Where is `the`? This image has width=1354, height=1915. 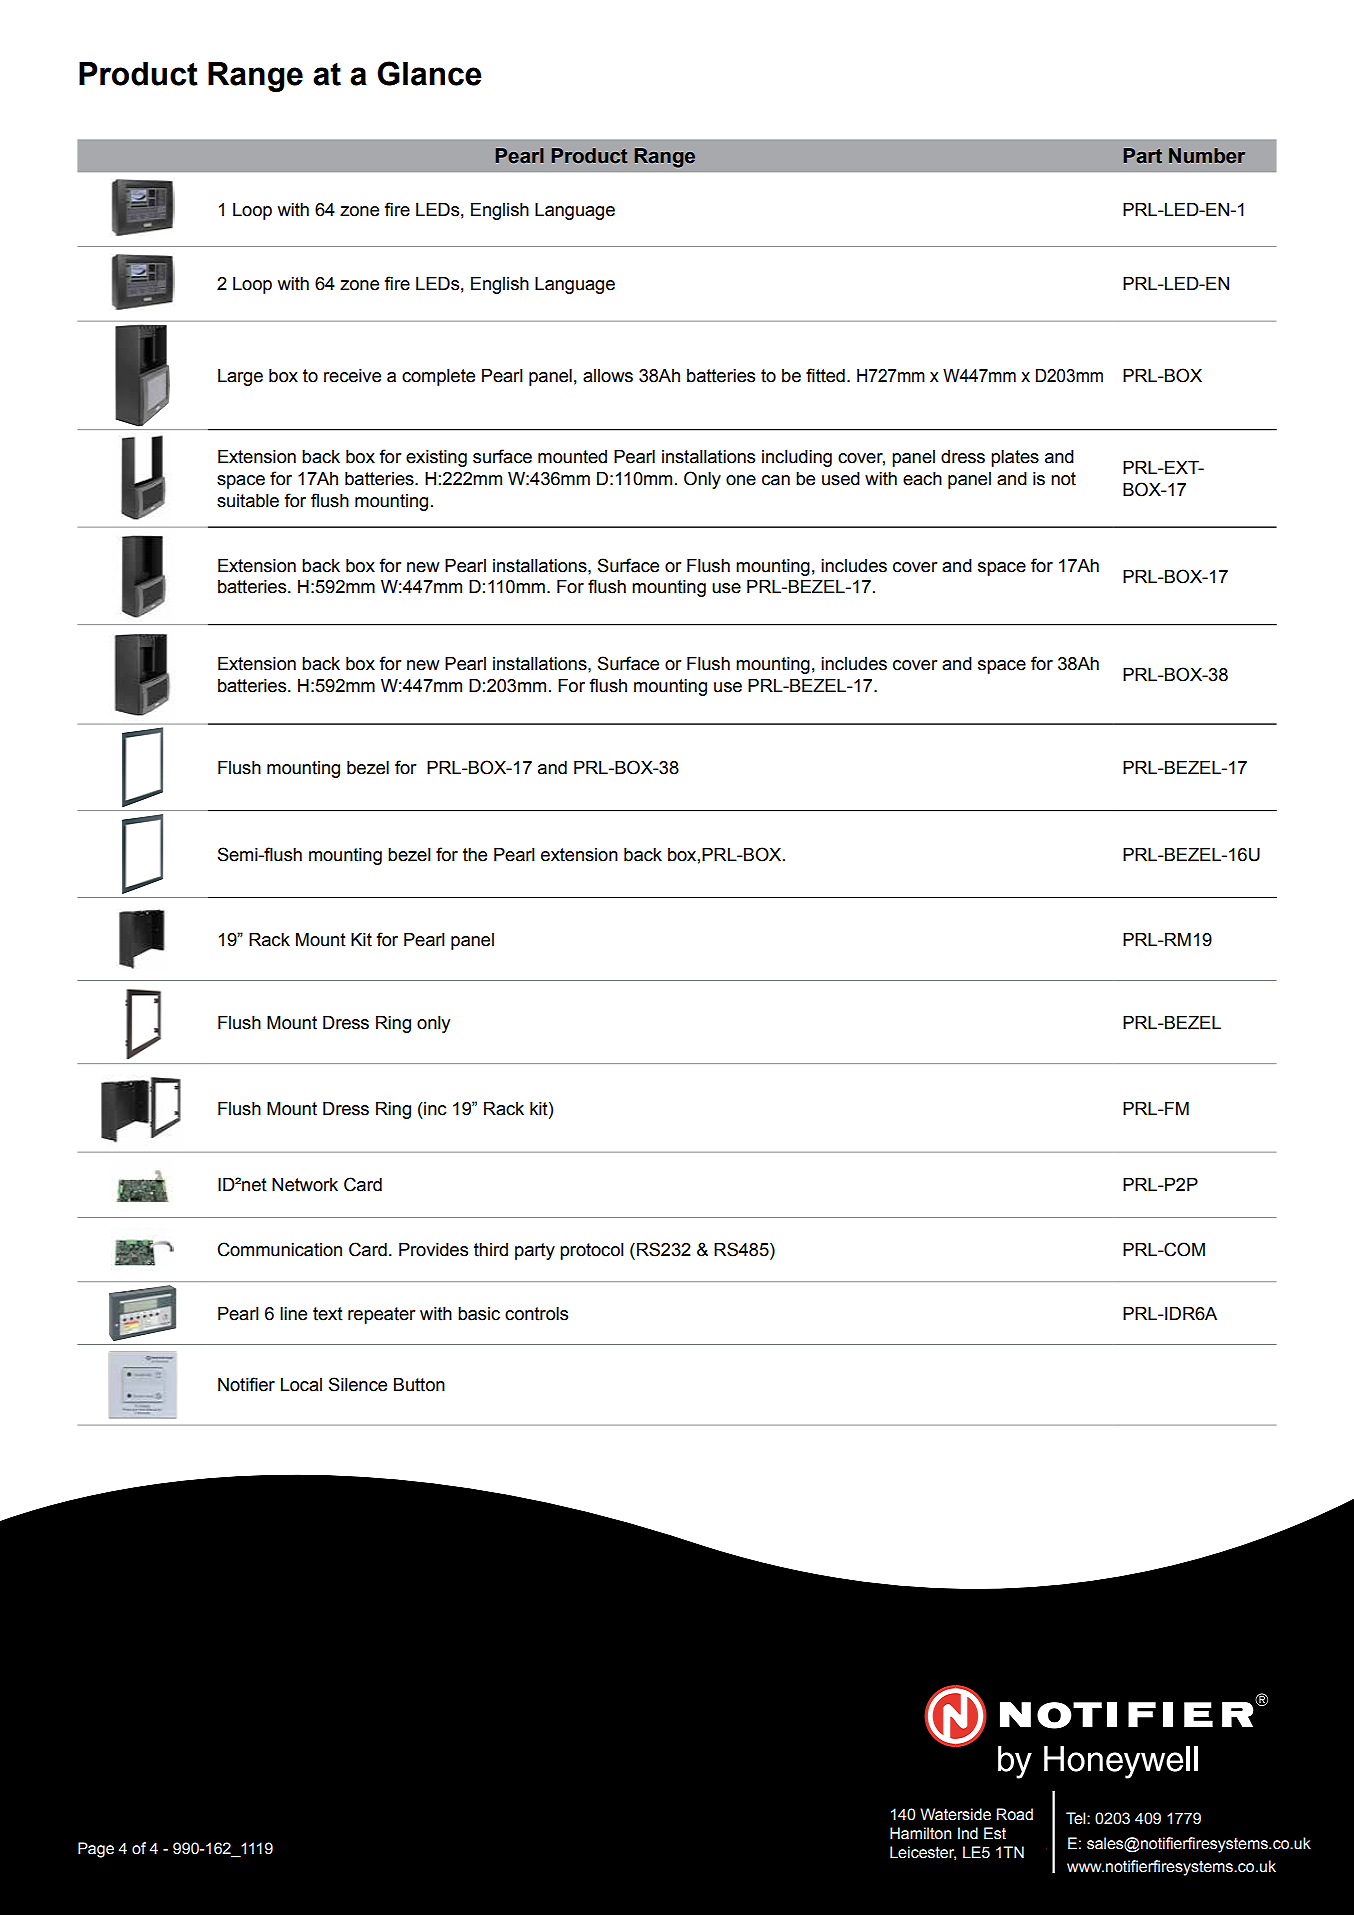
the is located at coordinates (475, 855).
